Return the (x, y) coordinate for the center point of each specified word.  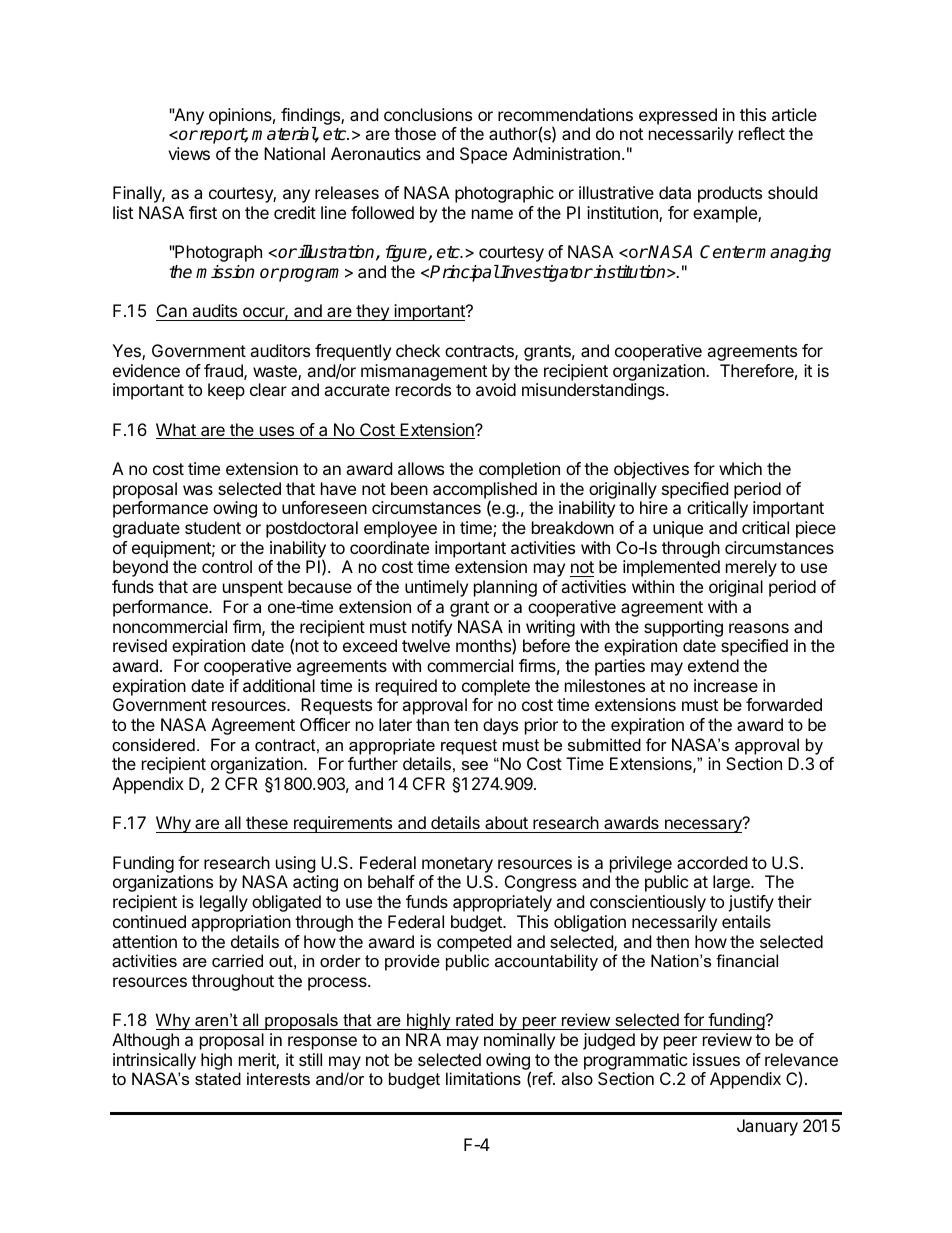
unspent (253, 589)
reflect (762, 133)
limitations (483, 1078)
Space (483, 155)
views (189, 153)
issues (716, 1059)
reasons (759, 628)
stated (218, 1078)
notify (432, 628)
